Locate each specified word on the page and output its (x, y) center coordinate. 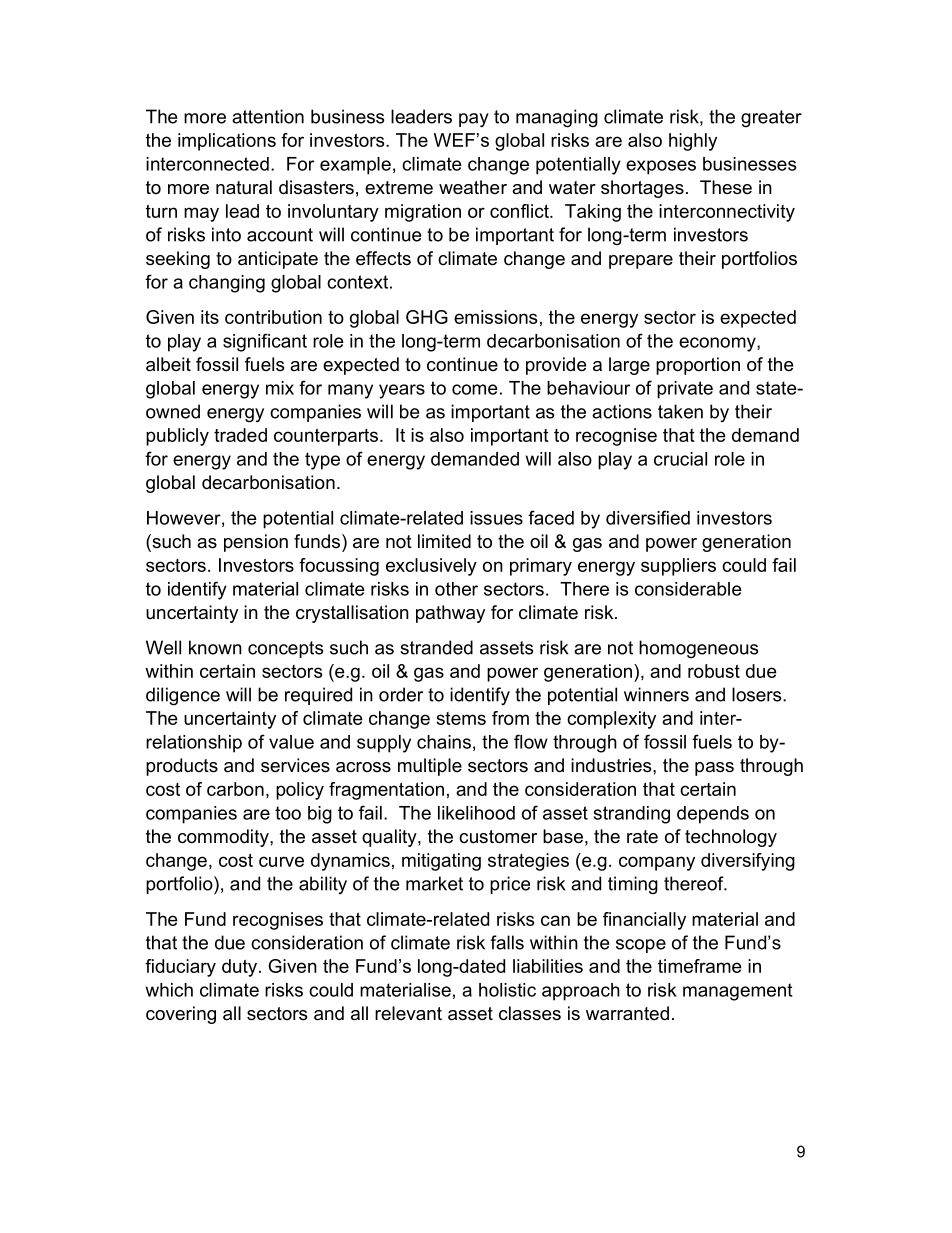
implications (227, 142)
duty (239, 968)
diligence (183, 696)
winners (656, 694)
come (475, 389)
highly (693, 142)
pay (474, 120)
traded (240, 435)
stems (461, 718)
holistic (507, 990)
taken (680, 411)
